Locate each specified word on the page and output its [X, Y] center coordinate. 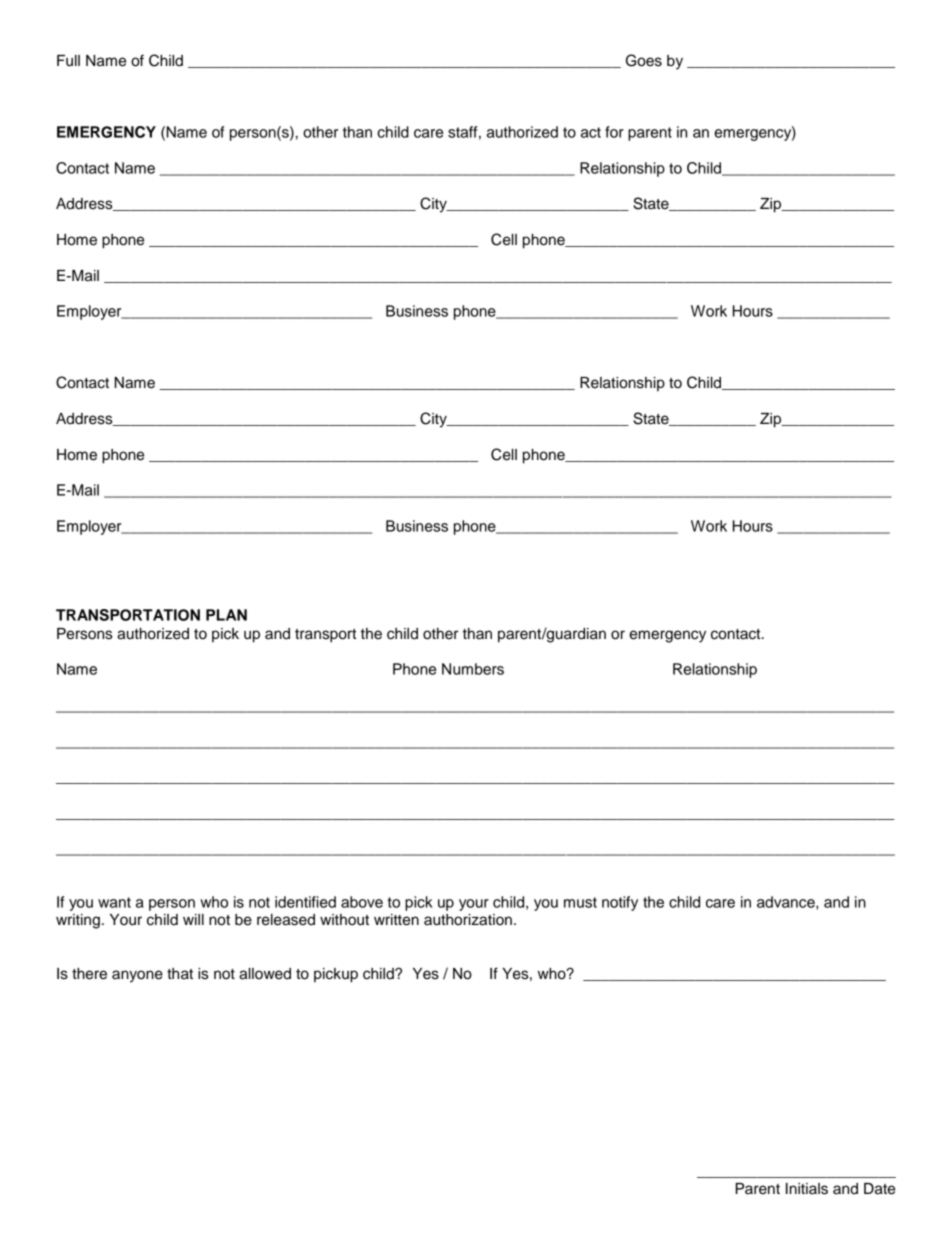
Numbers [473, 669]
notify [620, 903]
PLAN [226, 615]
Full [68, 61]
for [614, 132]
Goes [644, 60]
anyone [137, 976]
